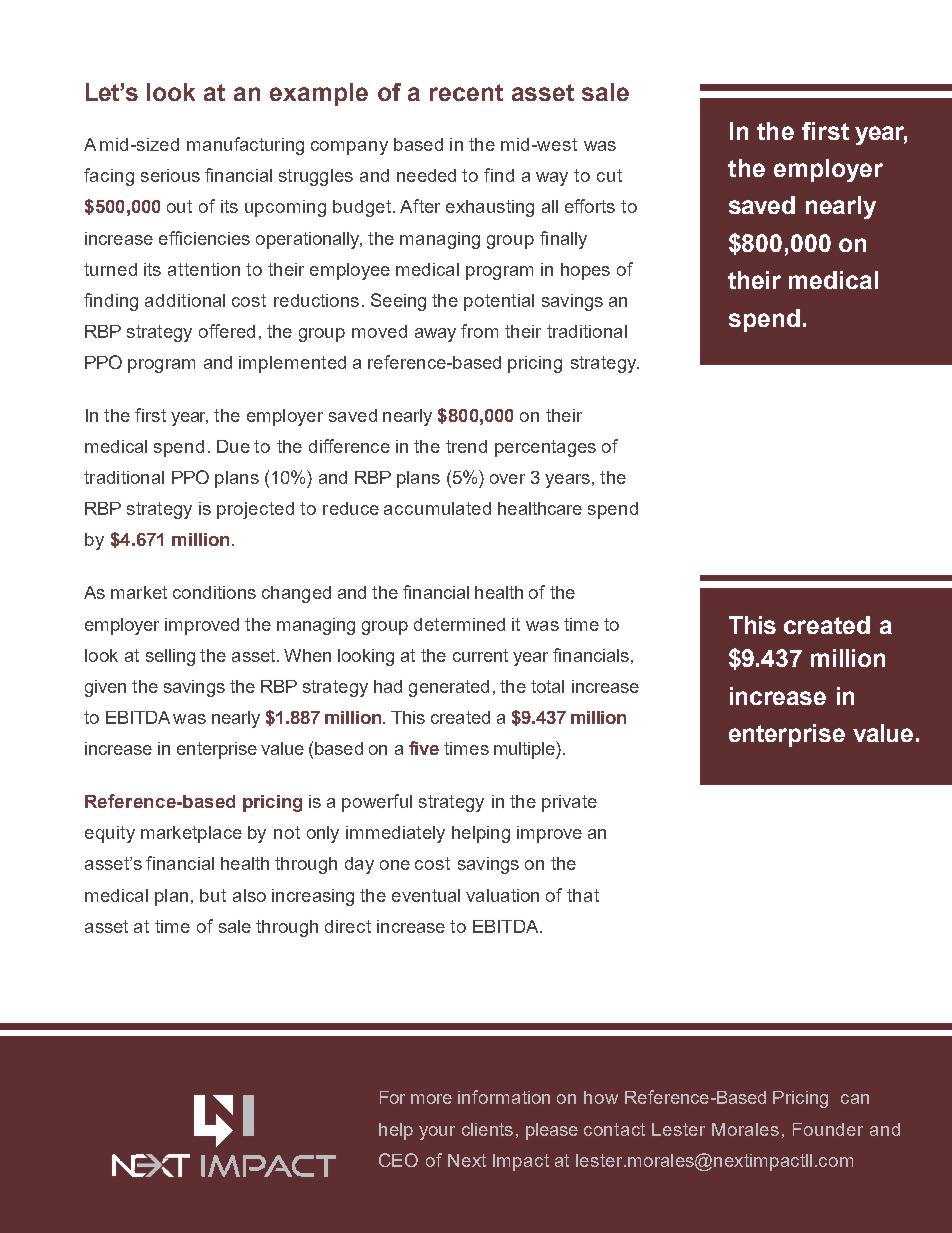 This page has width=952, height=1233. I want to click on determined, so click(459, 624).
